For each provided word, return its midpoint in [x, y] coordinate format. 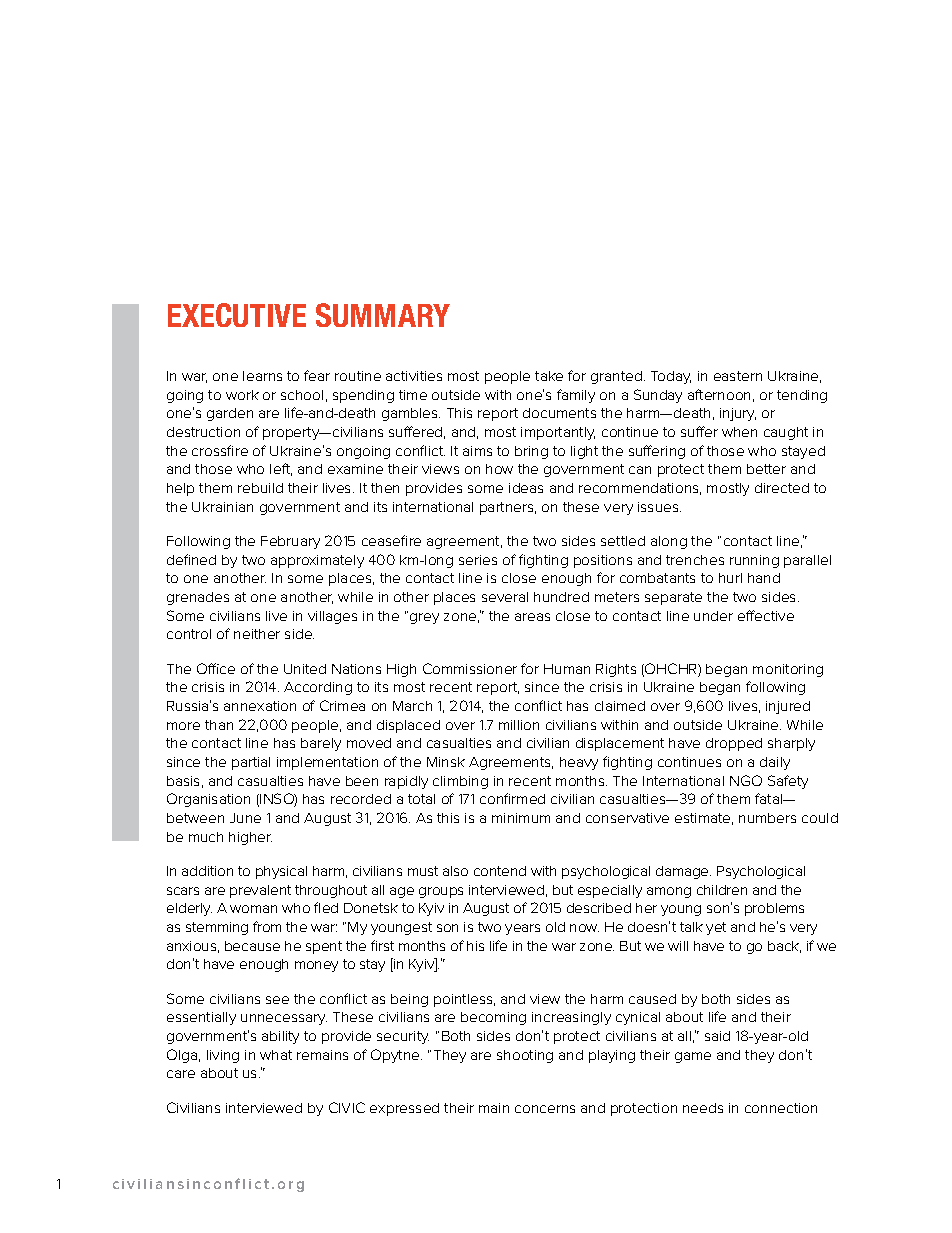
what [276, 1055]
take [549, 376]
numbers [767, 818]
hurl [730, 578]
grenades [198, 598]
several [505, 597]
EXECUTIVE [237, 315]
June [245, 818]
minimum [521, 818]
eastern [738, 376]
